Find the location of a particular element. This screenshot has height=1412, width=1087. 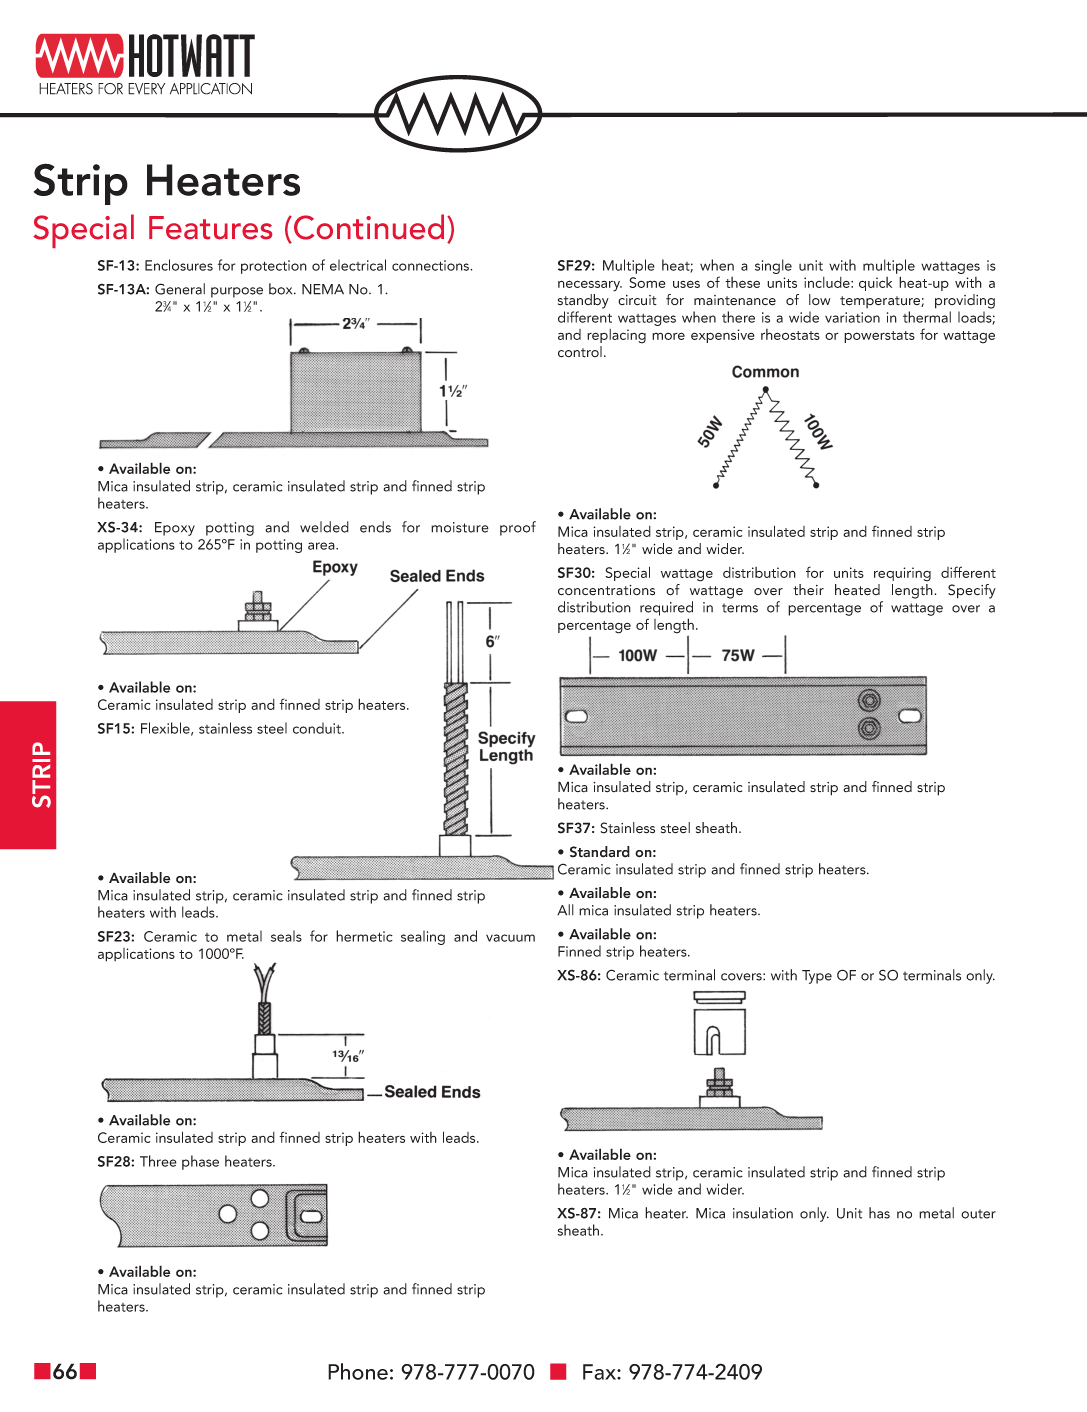

Standard is located at coordinates (600, 852).
